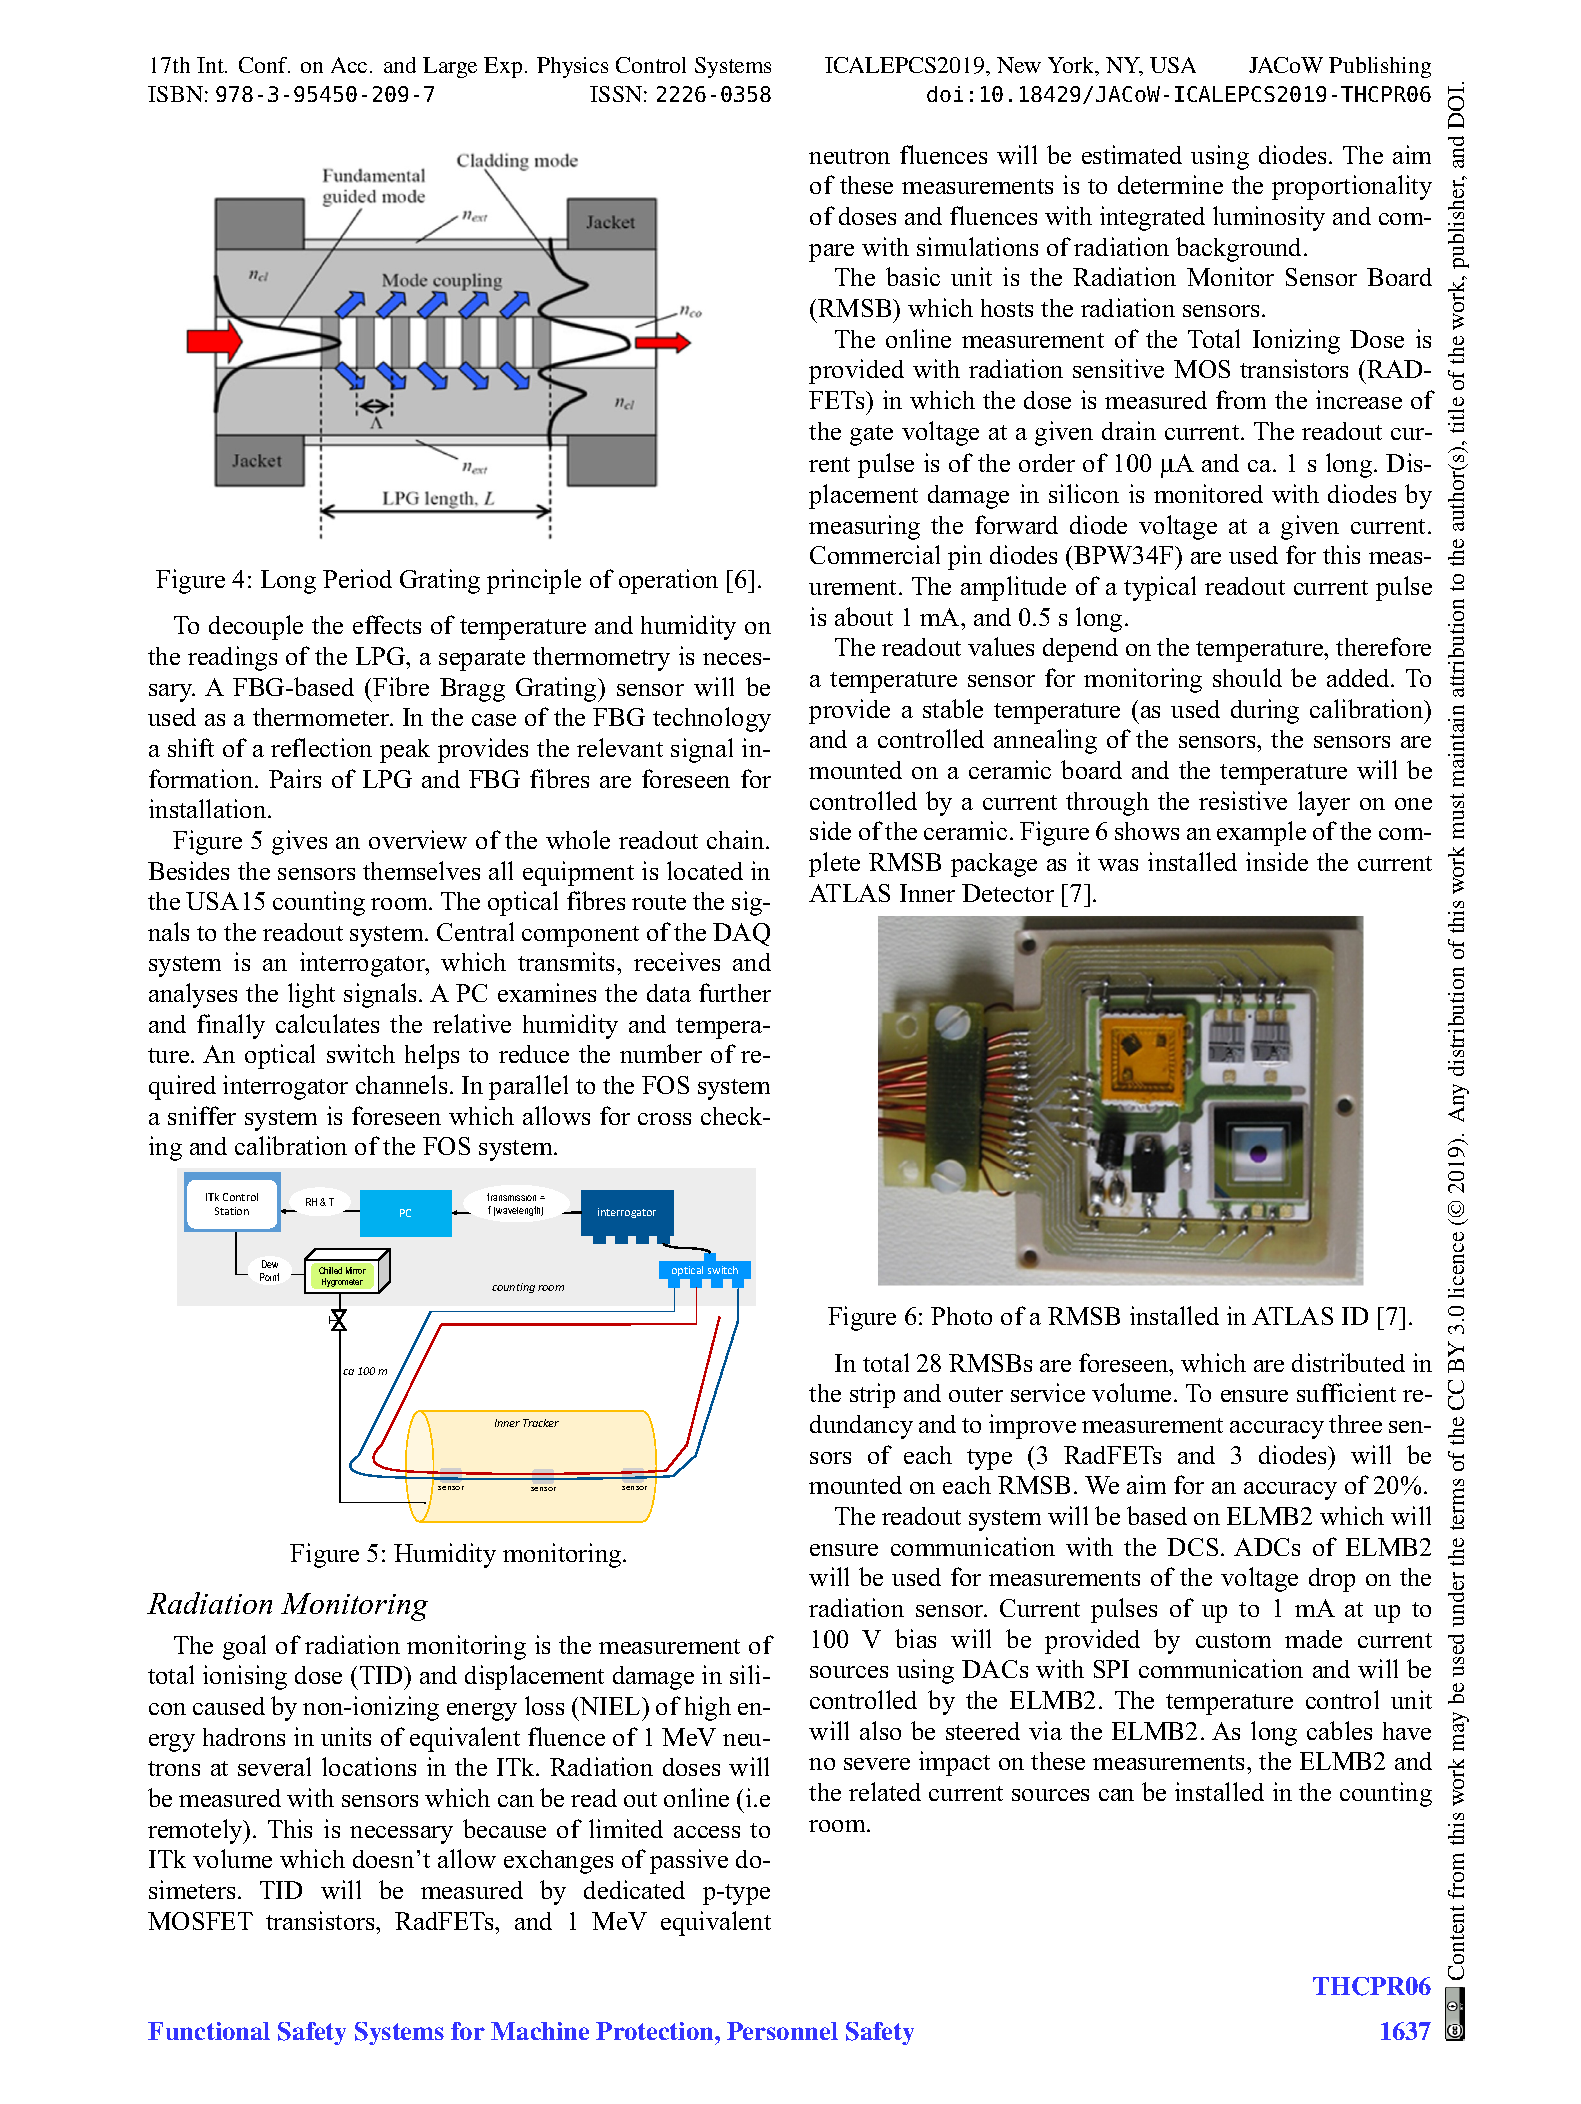 The image size is (1581, 2104). Describe the element at coordinates (1160, 588) in the document. I see `typical` at that location.
